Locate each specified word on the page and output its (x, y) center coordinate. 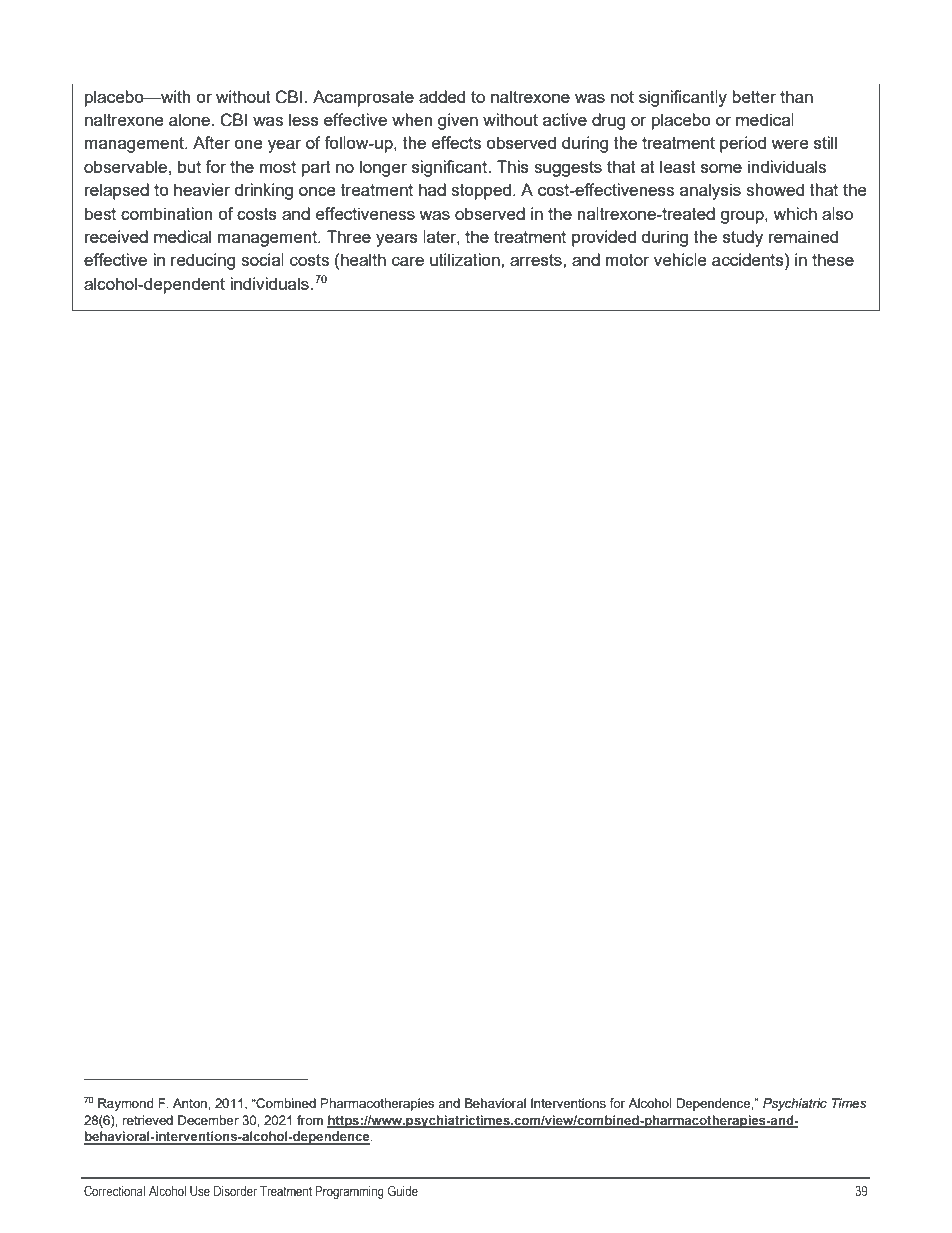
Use (200, 1191)
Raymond (126, 1104)
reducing (203, 261)
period (743, 144)
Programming (350, 1192)
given (458, 121)
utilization (466, 259)
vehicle (680, 259)
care (408, 261)
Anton (191, 1103)
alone (190, 119)
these (833, 259)
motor (627, 260)
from (310, 1120)
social (262, 259)
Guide (403, 1190)
